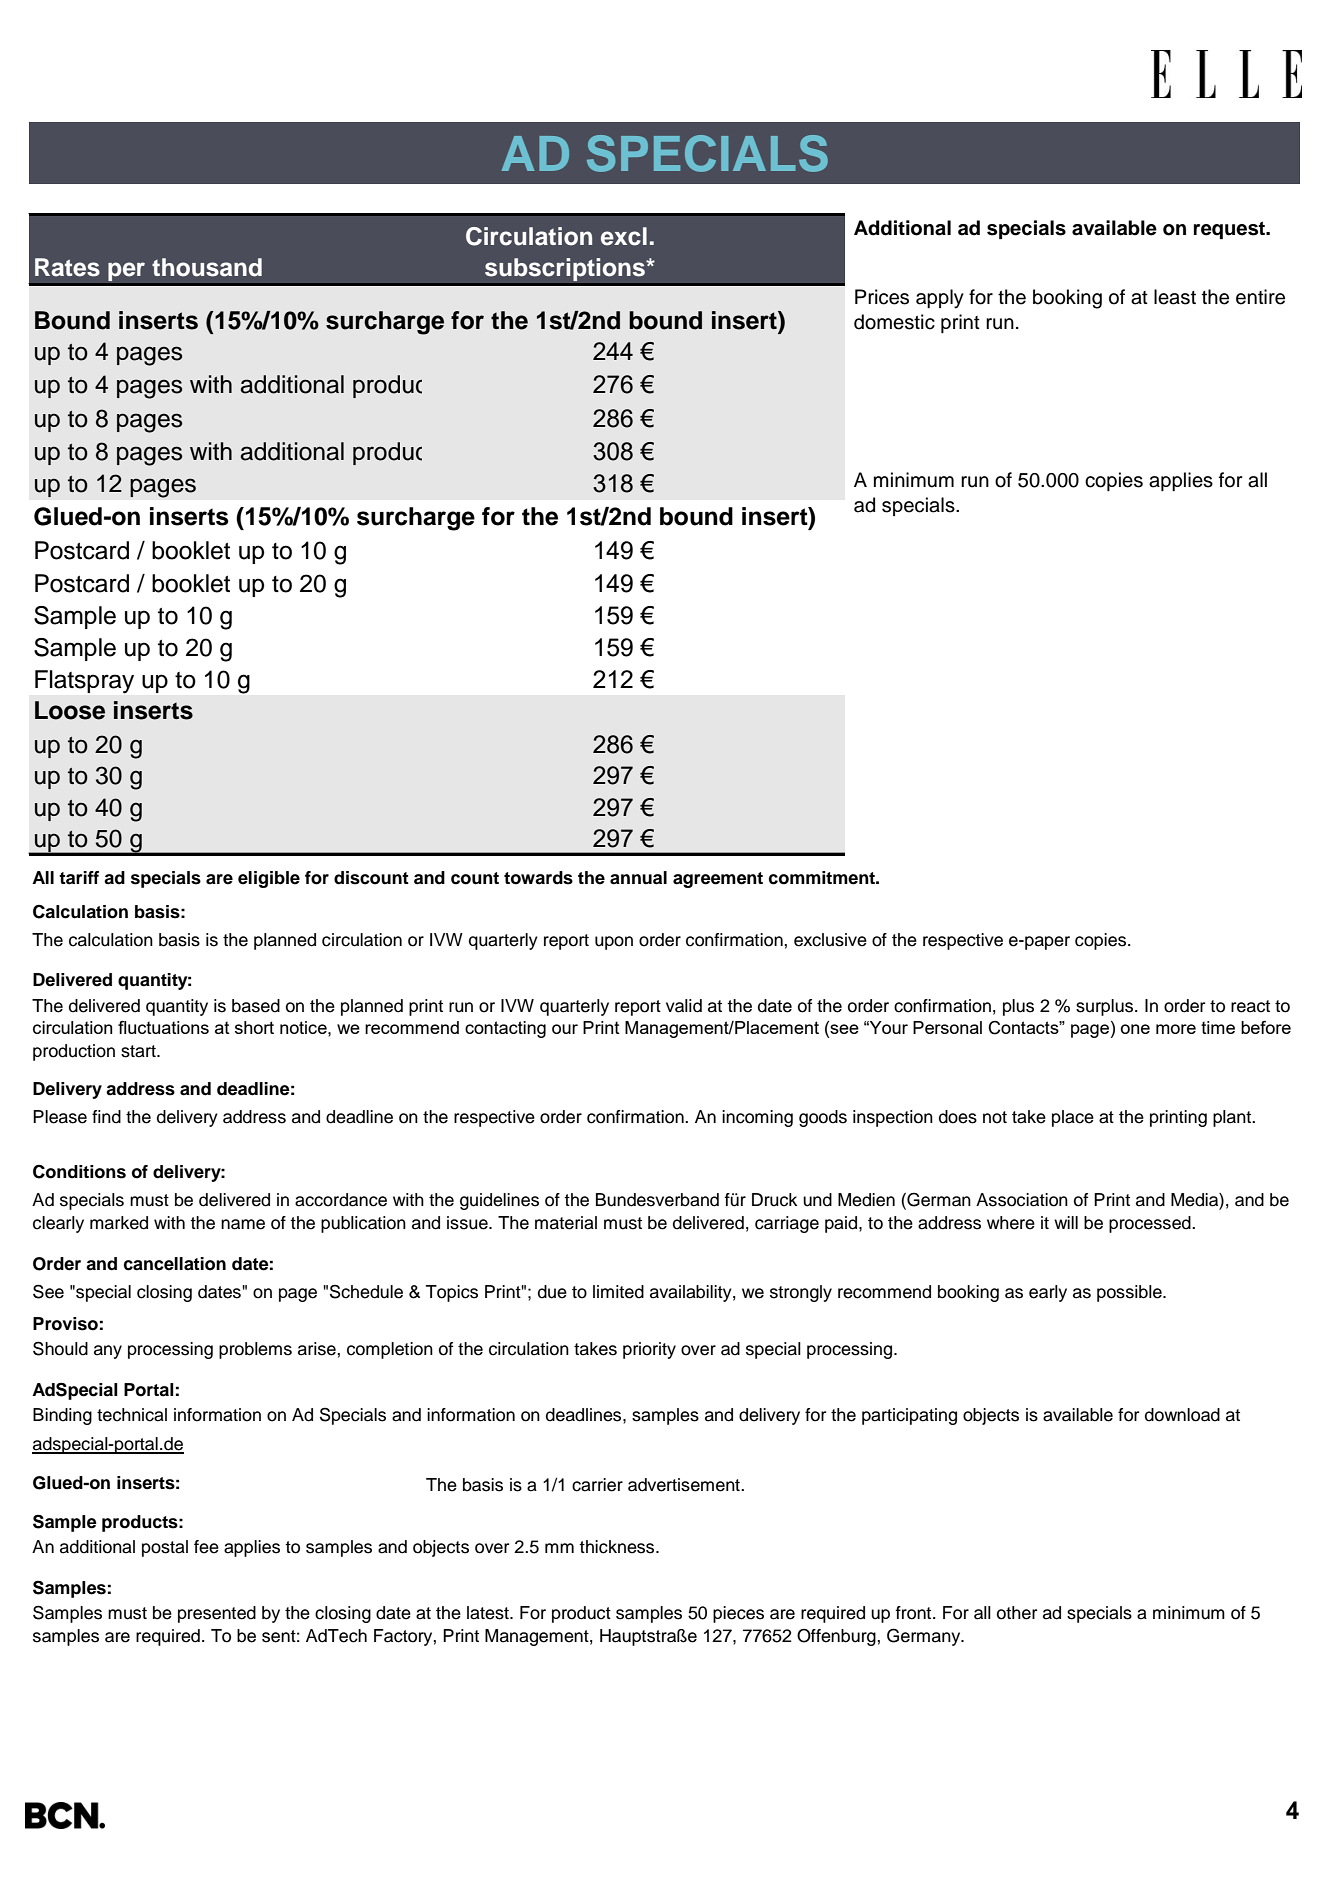  Describe the element at coordinates (638, 878) in the screenshot. I see `annual` at that location.
